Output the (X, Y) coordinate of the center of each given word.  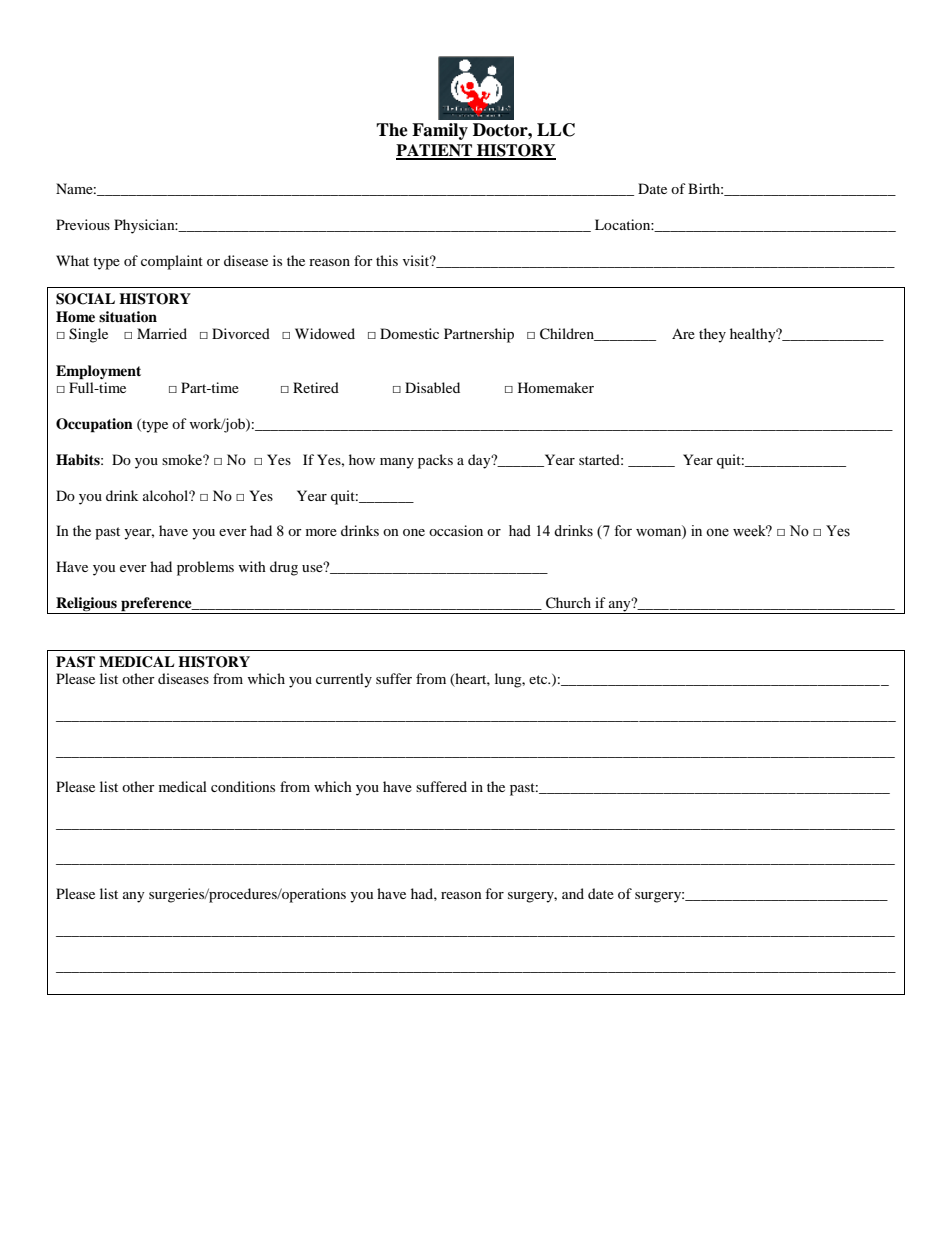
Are (683, 333)
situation (128, 317)
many (397, 463)
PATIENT (435, 151)
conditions (243, 786)
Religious (86, 605)
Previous (83, 224)
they (712, 335)
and (573, 893)
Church (568, 603)
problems (205, 568)
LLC (556, 130)
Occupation (94, 425)
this (387, 260)
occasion (456, 530)
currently (344, 680)
